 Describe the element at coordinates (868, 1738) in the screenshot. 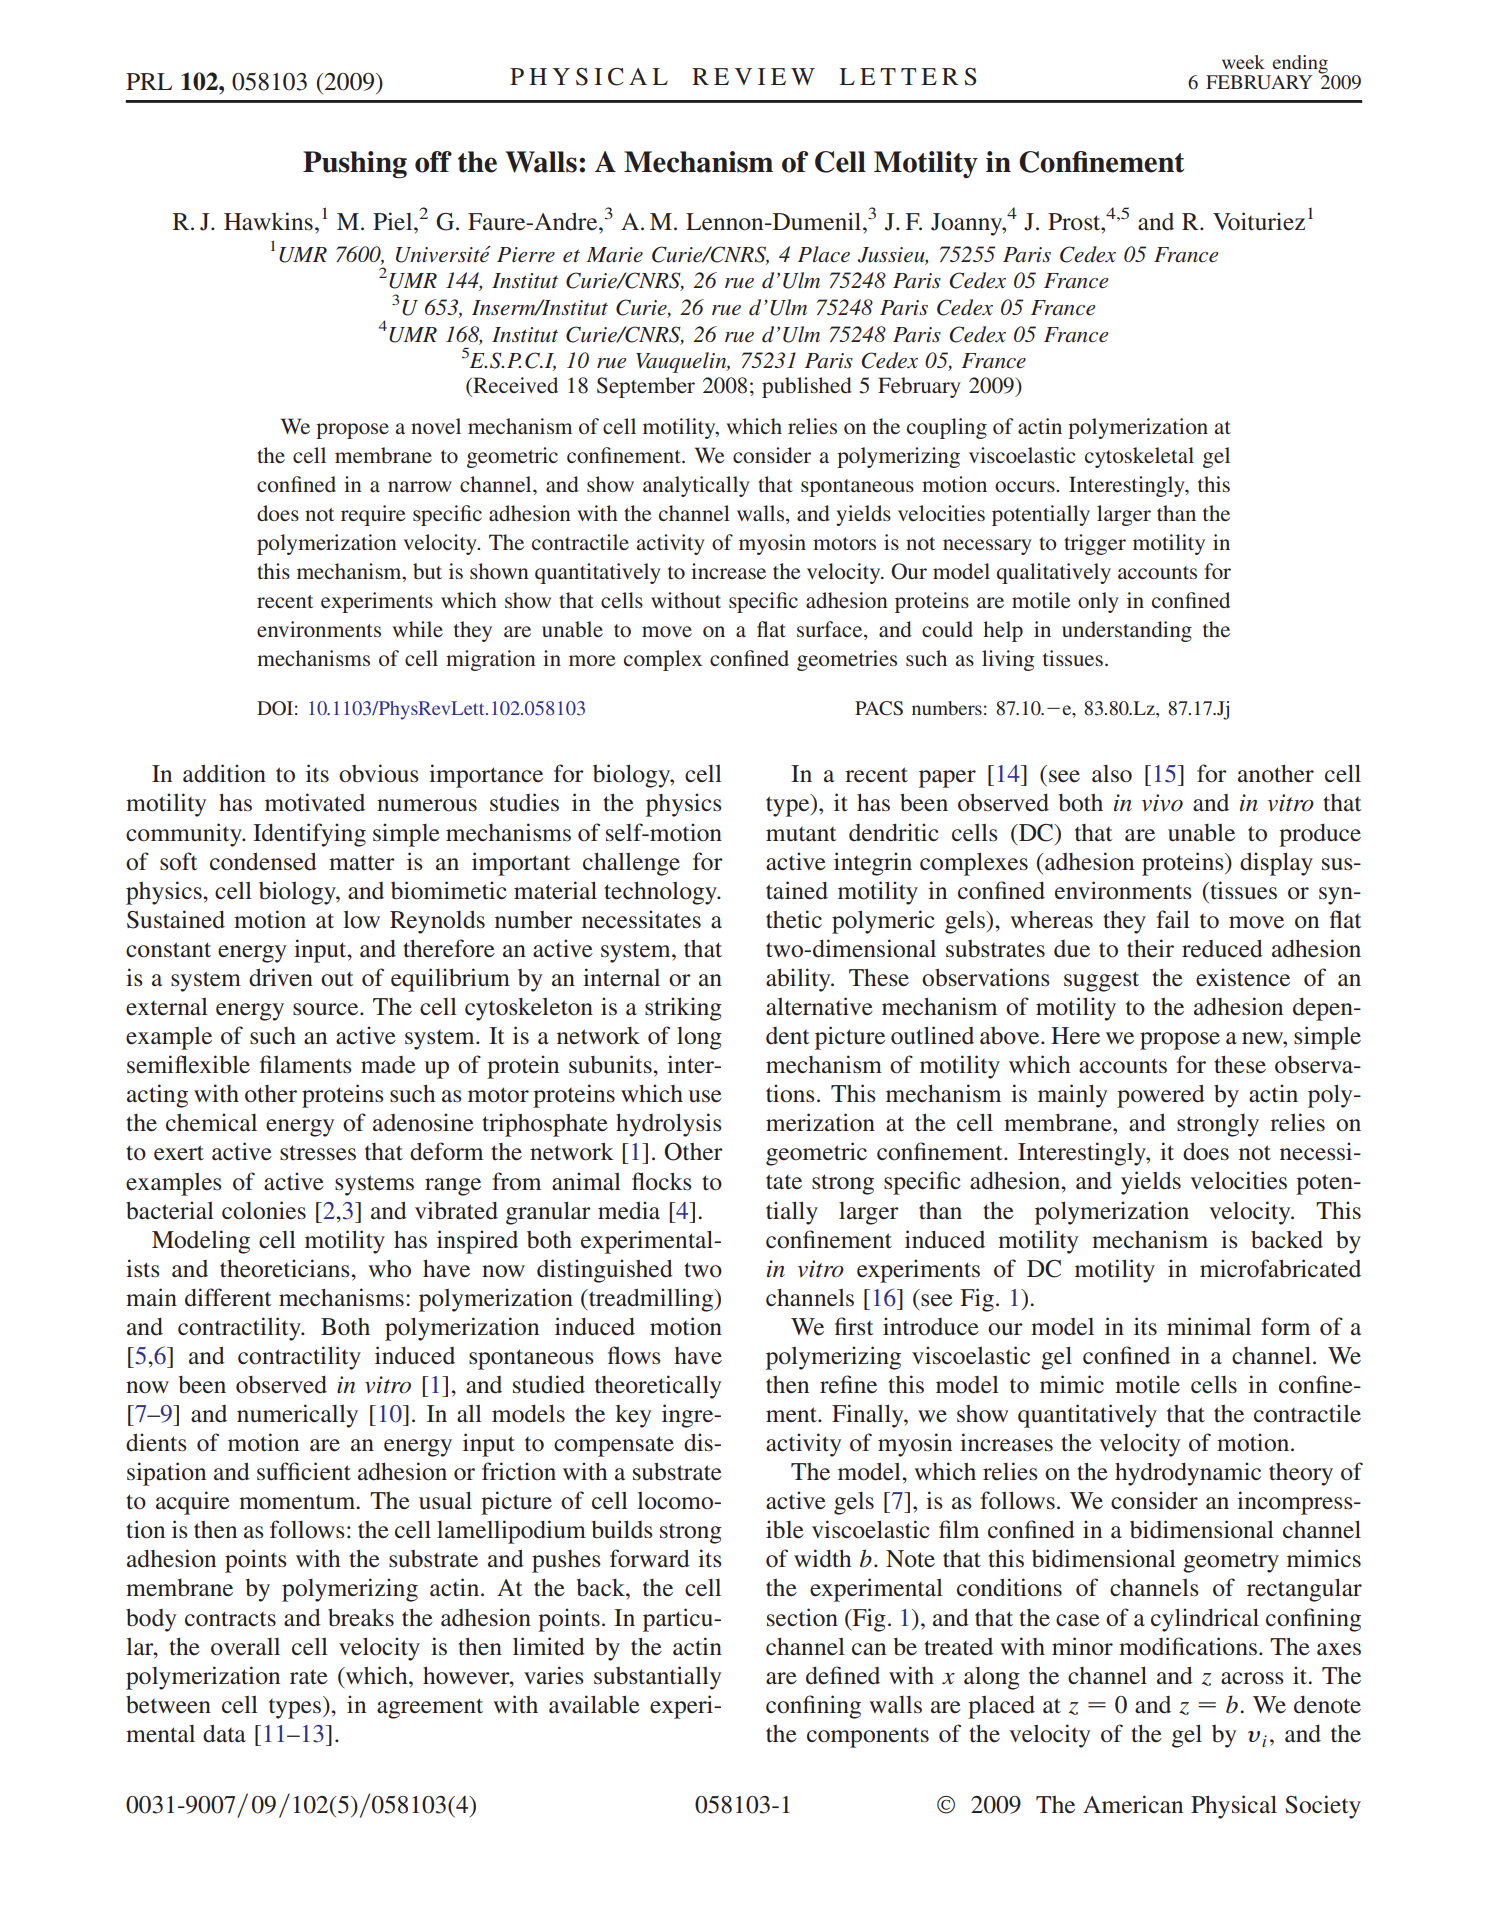

I see `components` at that location.
